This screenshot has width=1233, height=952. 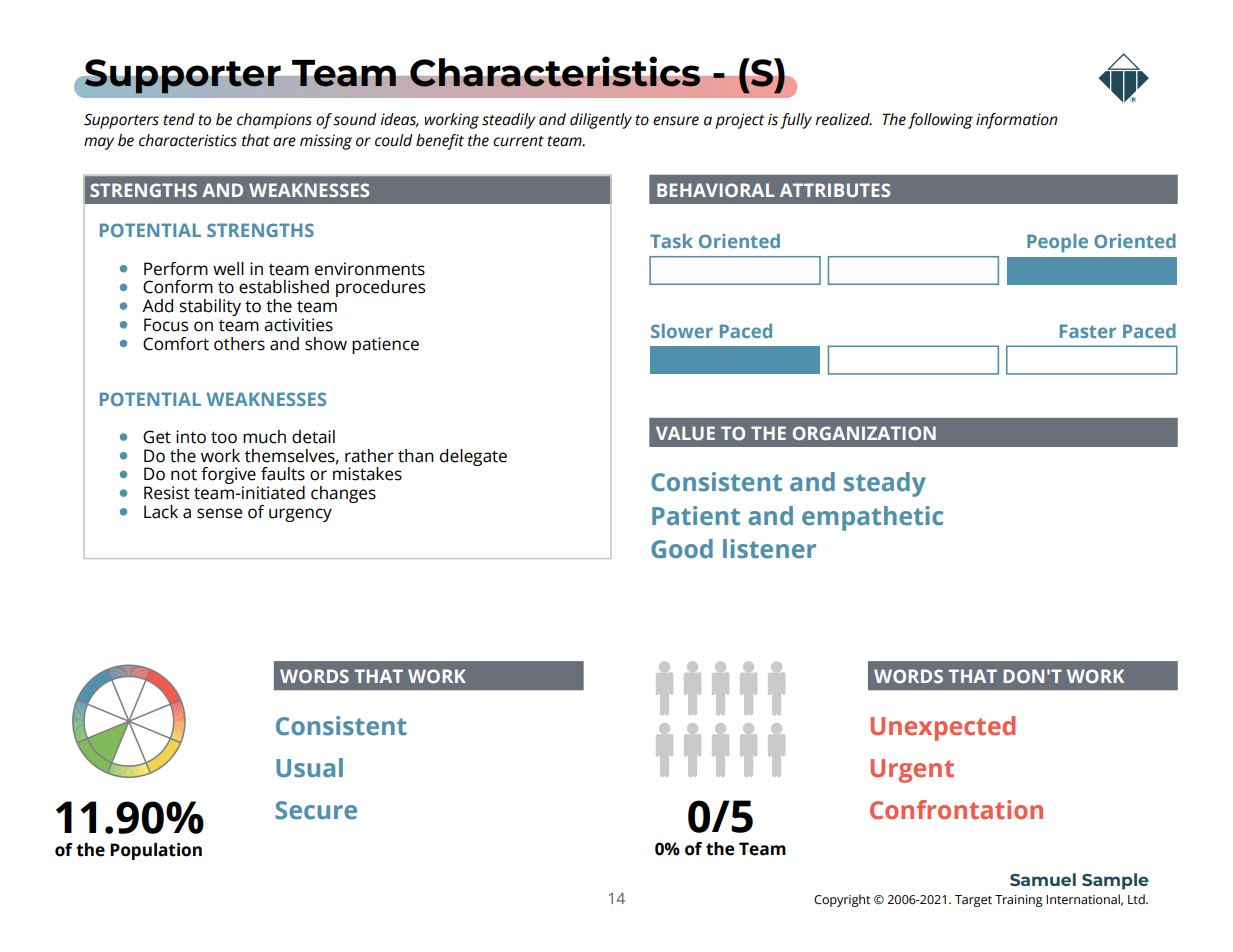 I want to click on Faster, so click(x=1088, y=331).
